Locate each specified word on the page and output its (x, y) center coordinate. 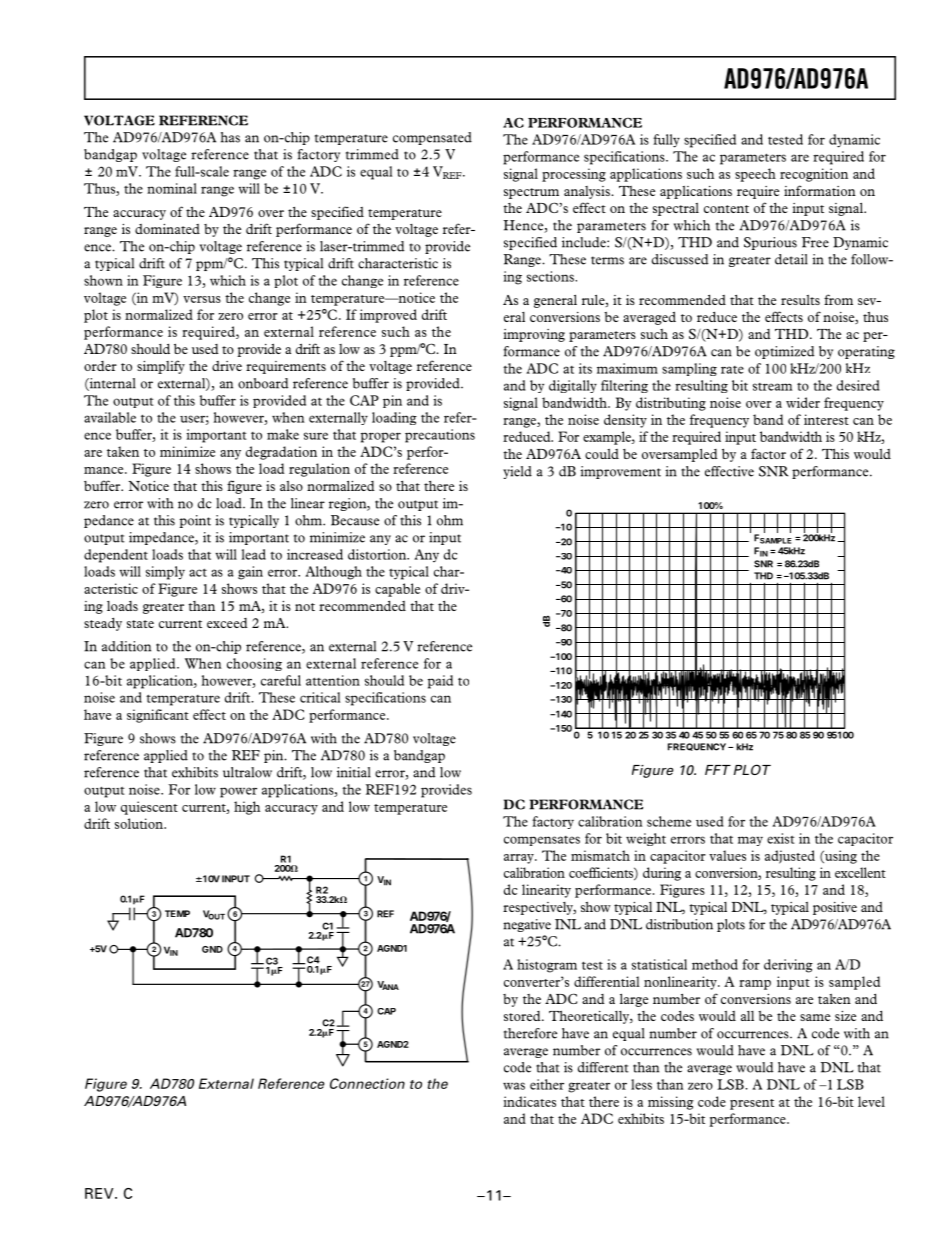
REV (100, 1193)
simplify (161, 367)
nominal (172, 188)
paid (440, 682)
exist (781, 838)
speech (755, 175)
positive (835, 908)
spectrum (531, 193)
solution (140, 823)
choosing (254, 664)
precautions (440, 436)
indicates (529, 1101)
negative (527, 925)
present (752, 1104)
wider (803, 402)
